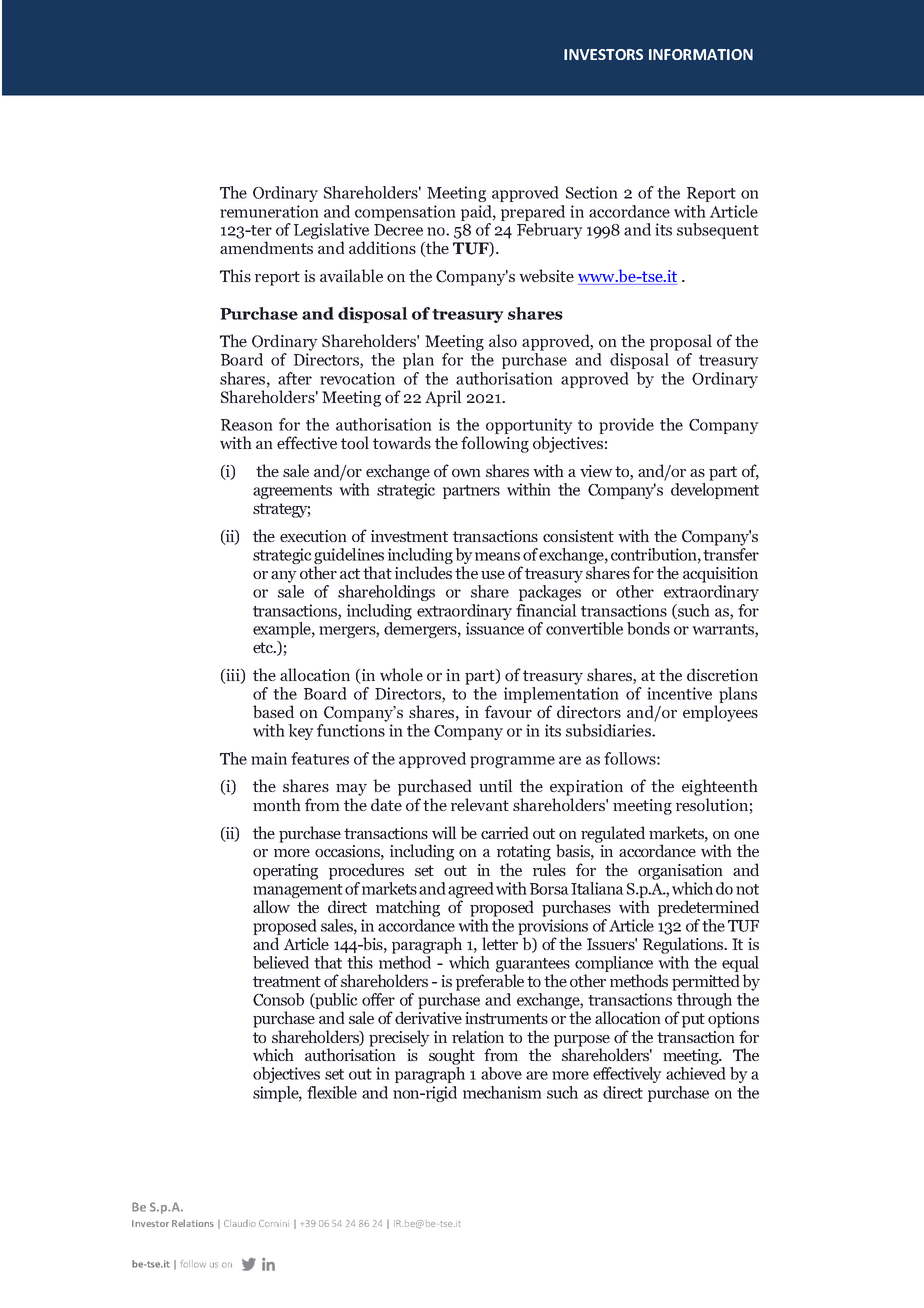  What do you see at coordinates (298, 892) in the screenshot?
I see `management` at bounding box center [298, 892].
